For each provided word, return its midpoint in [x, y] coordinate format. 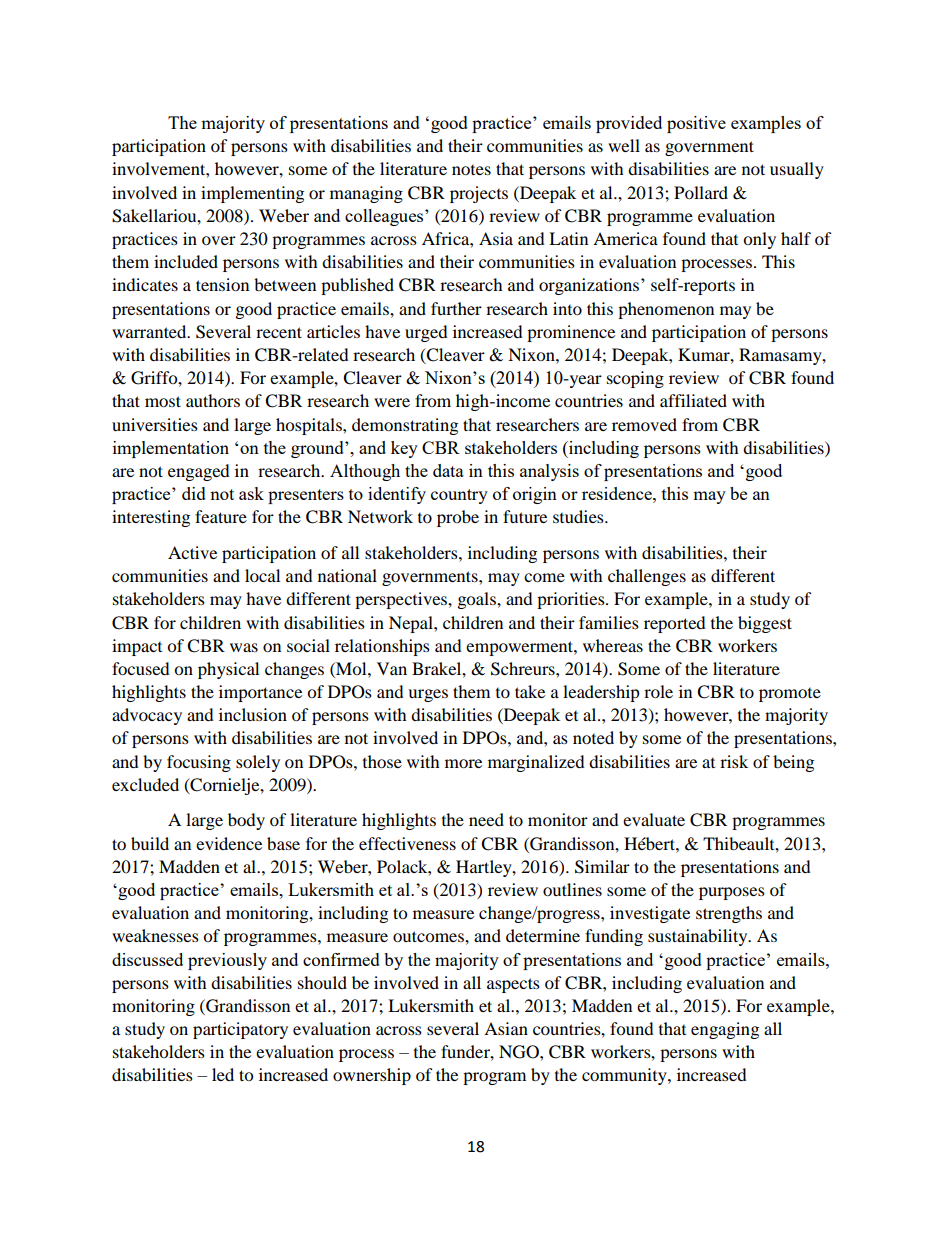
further [456, 308]
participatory [240, 1030]
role [658, 691]
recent [279, 332]
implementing [252, 194]
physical [228, 670]
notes [471, 170]
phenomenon [666, 310]
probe [458, 518]
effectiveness [407, 843]
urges [428, 695]
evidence [229, 843]
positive [696, 124]
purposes [732, 893]
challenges [647, 577]
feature [221, 516]
